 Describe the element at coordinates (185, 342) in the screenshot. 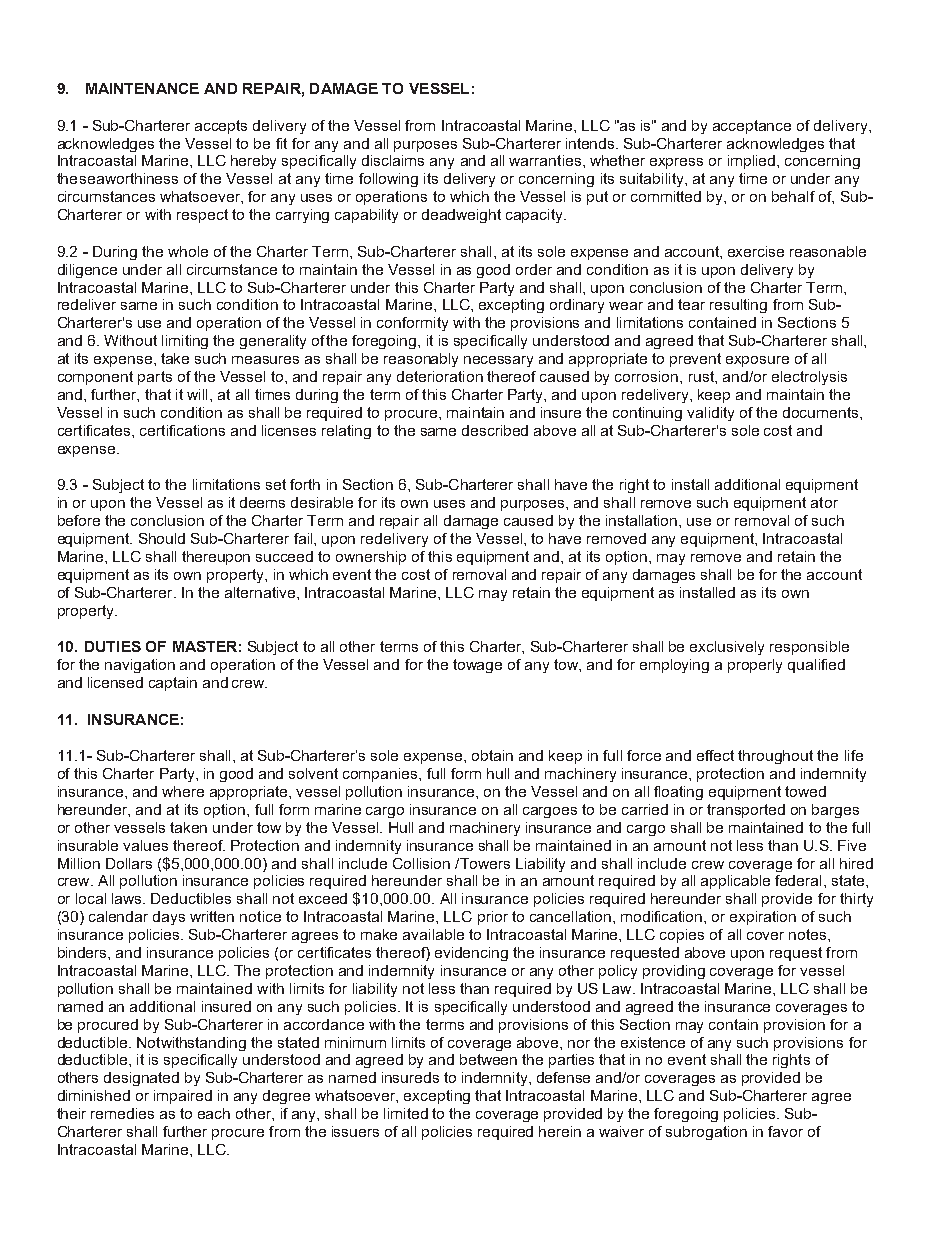

I see `limiting` at that location.
